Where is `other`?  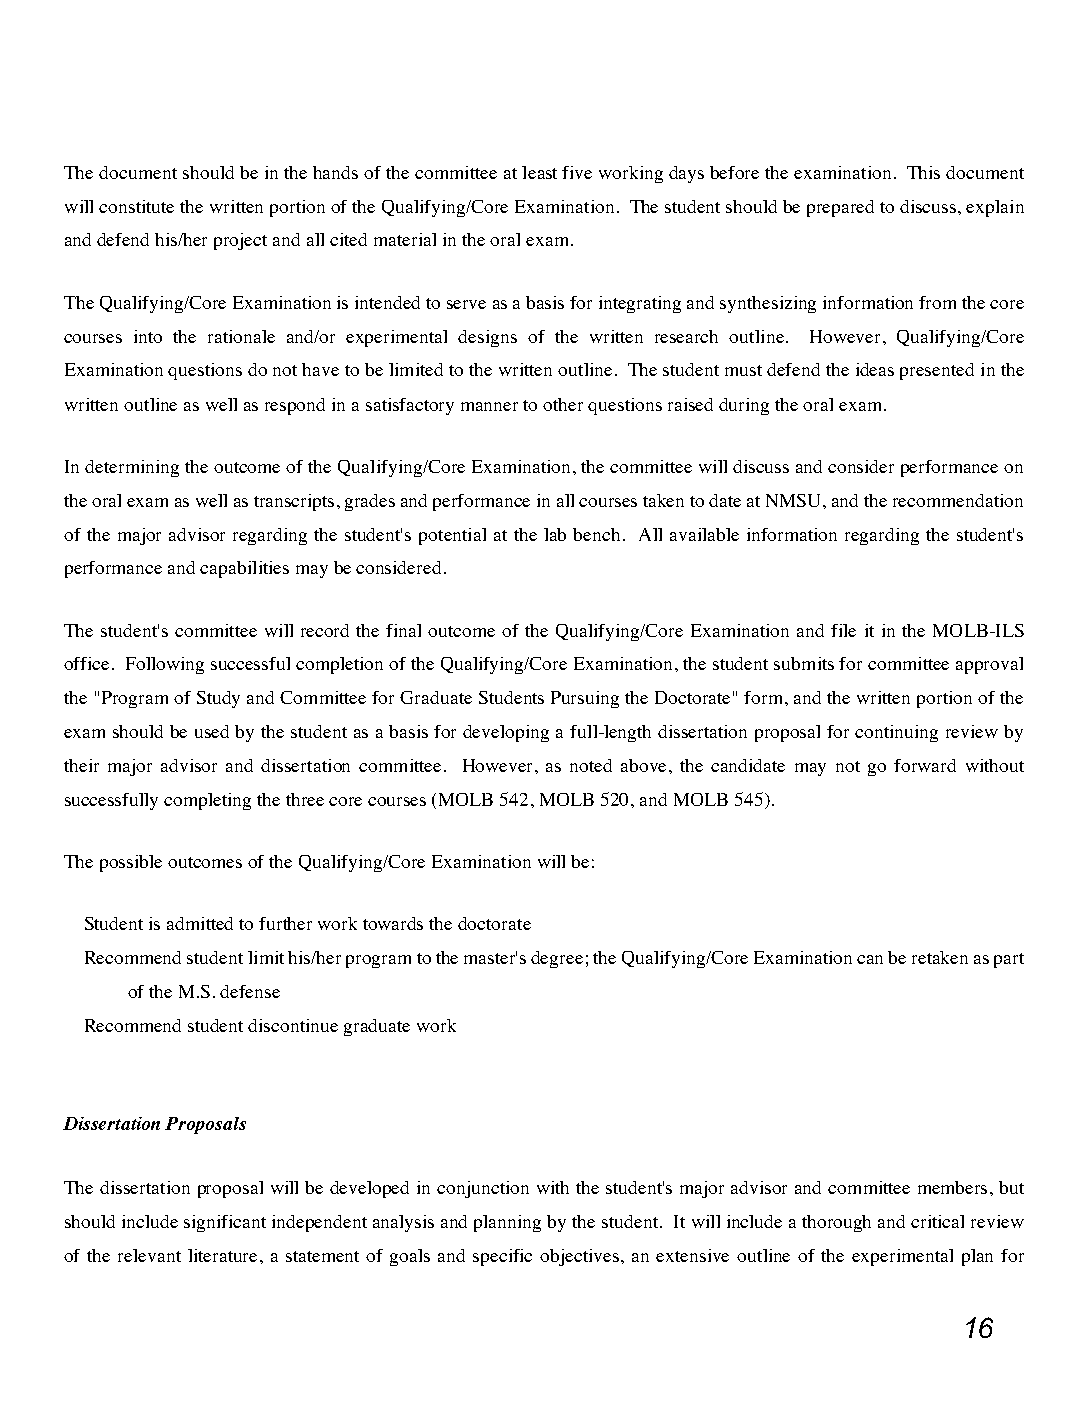
other is located at coordinates (563, 404).
